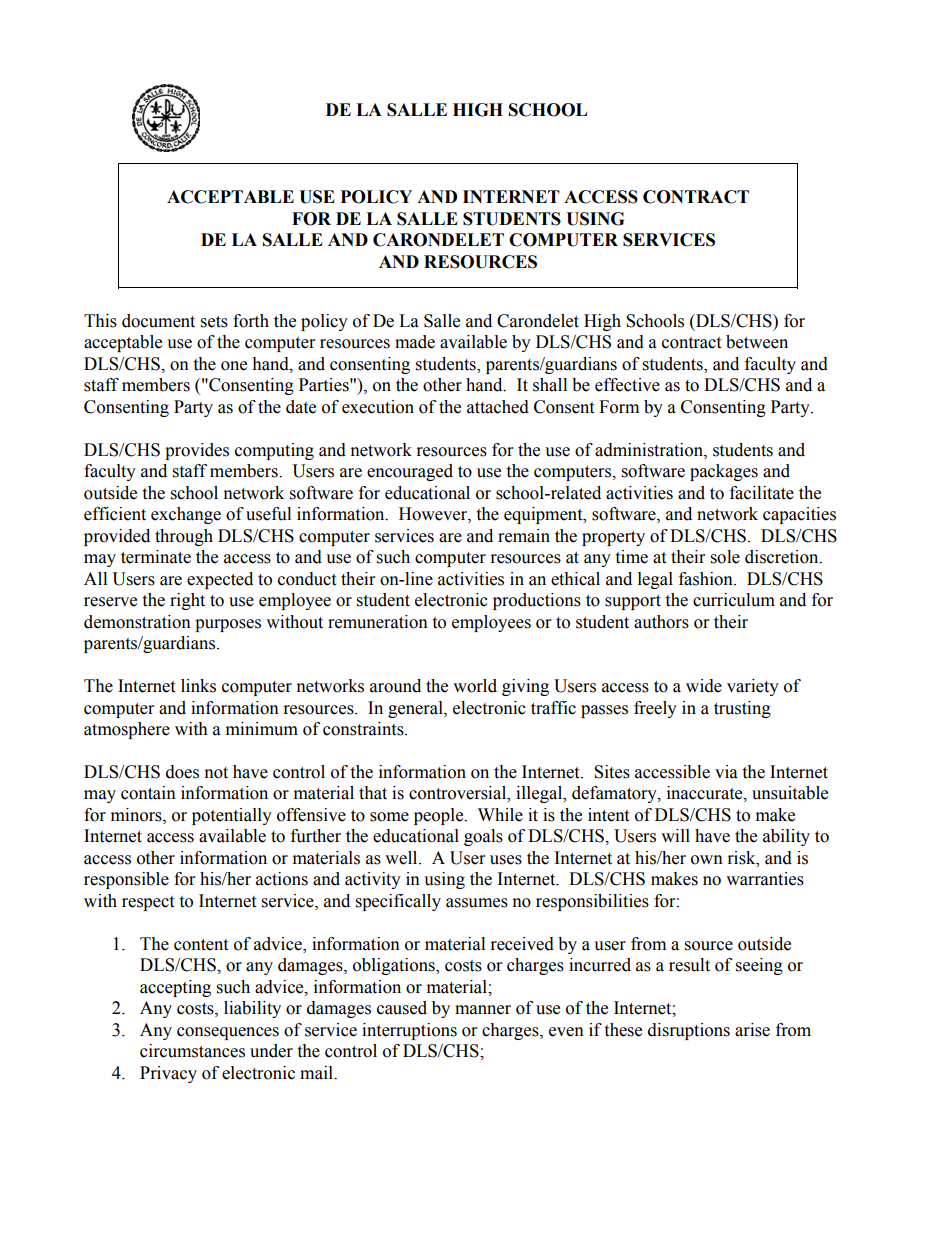 Image resolution: width=952 pixels, height=1233 pixels. I want to click on circumstances, so click(192, 1051).
